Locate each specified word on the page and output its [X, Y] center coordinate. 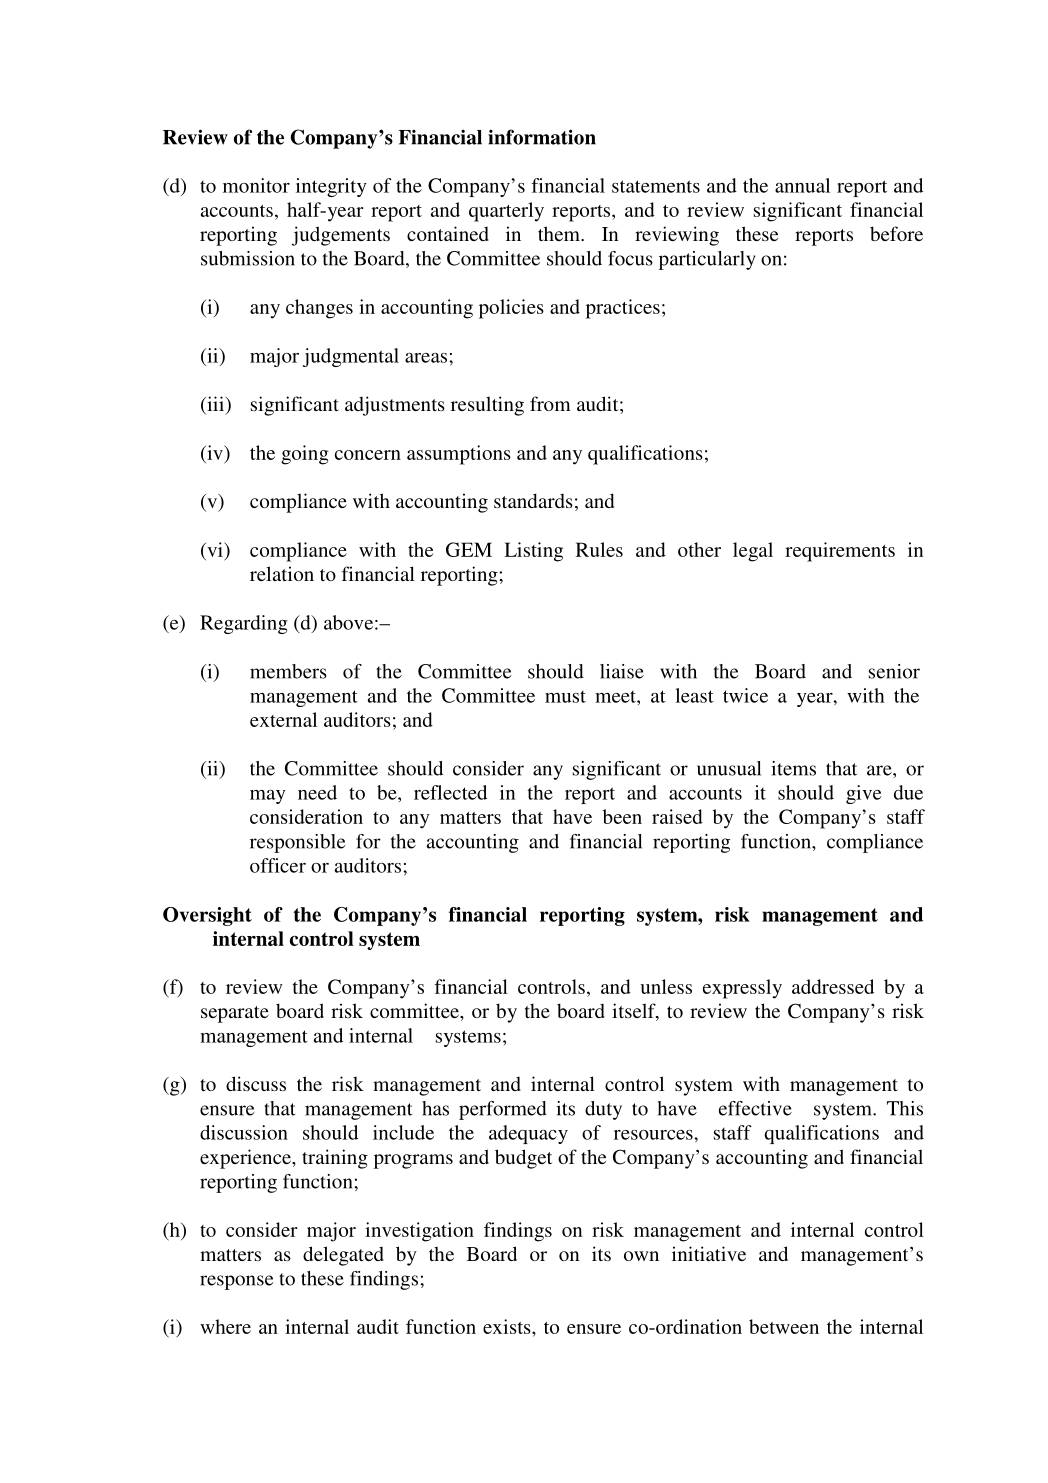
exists [508, 1326]
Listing [533, 552]
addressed [833, 986]
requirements [840, 552]
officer [278, 865]
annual [802, 185]
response [236, 1282]
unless [666, 986]
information [542, 137]
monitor [256, 185]
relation [282, 573]
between [784, 1326]
